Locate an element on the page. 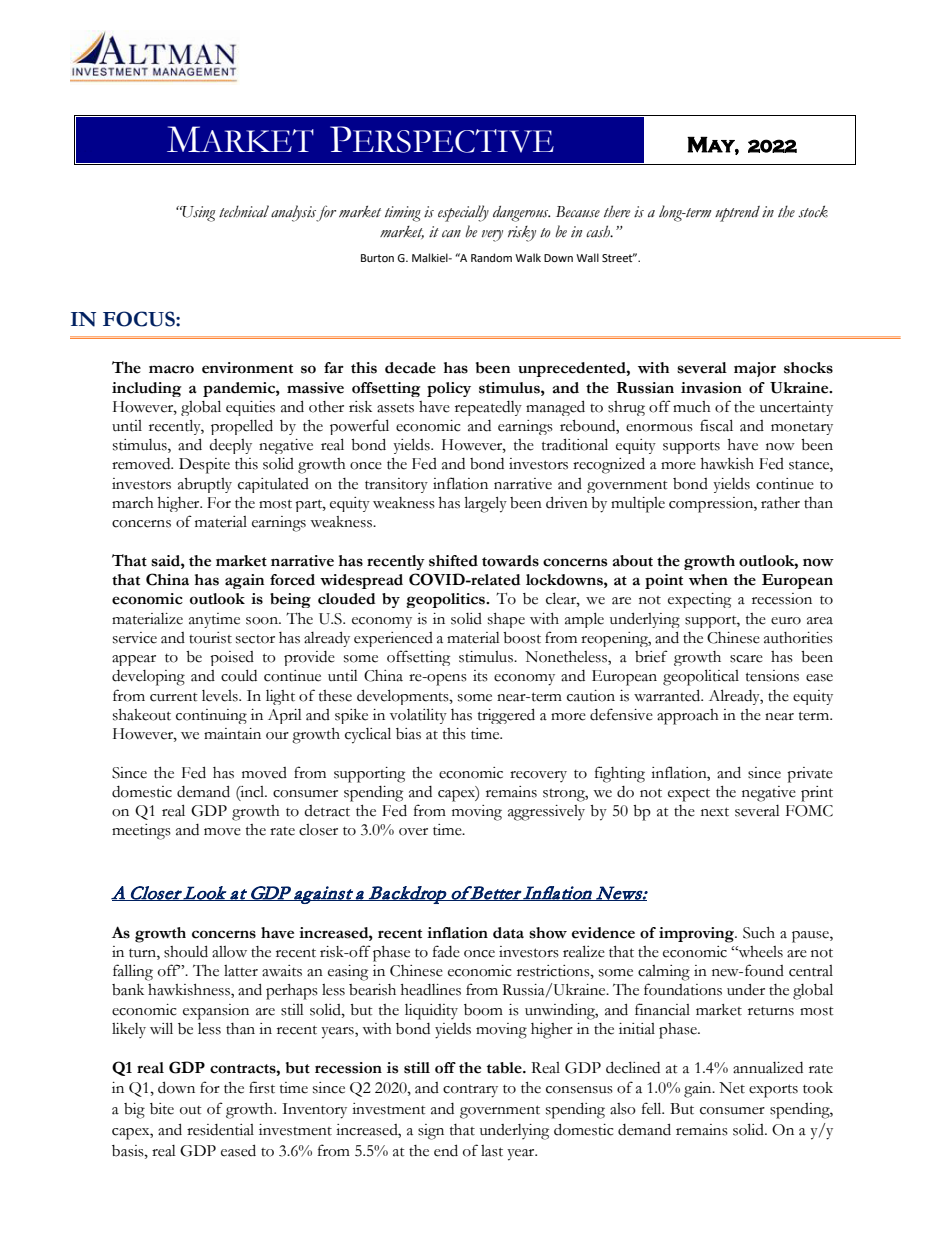 This document has height=1233, width=952. triggered is located at coordinates (506, 716).
